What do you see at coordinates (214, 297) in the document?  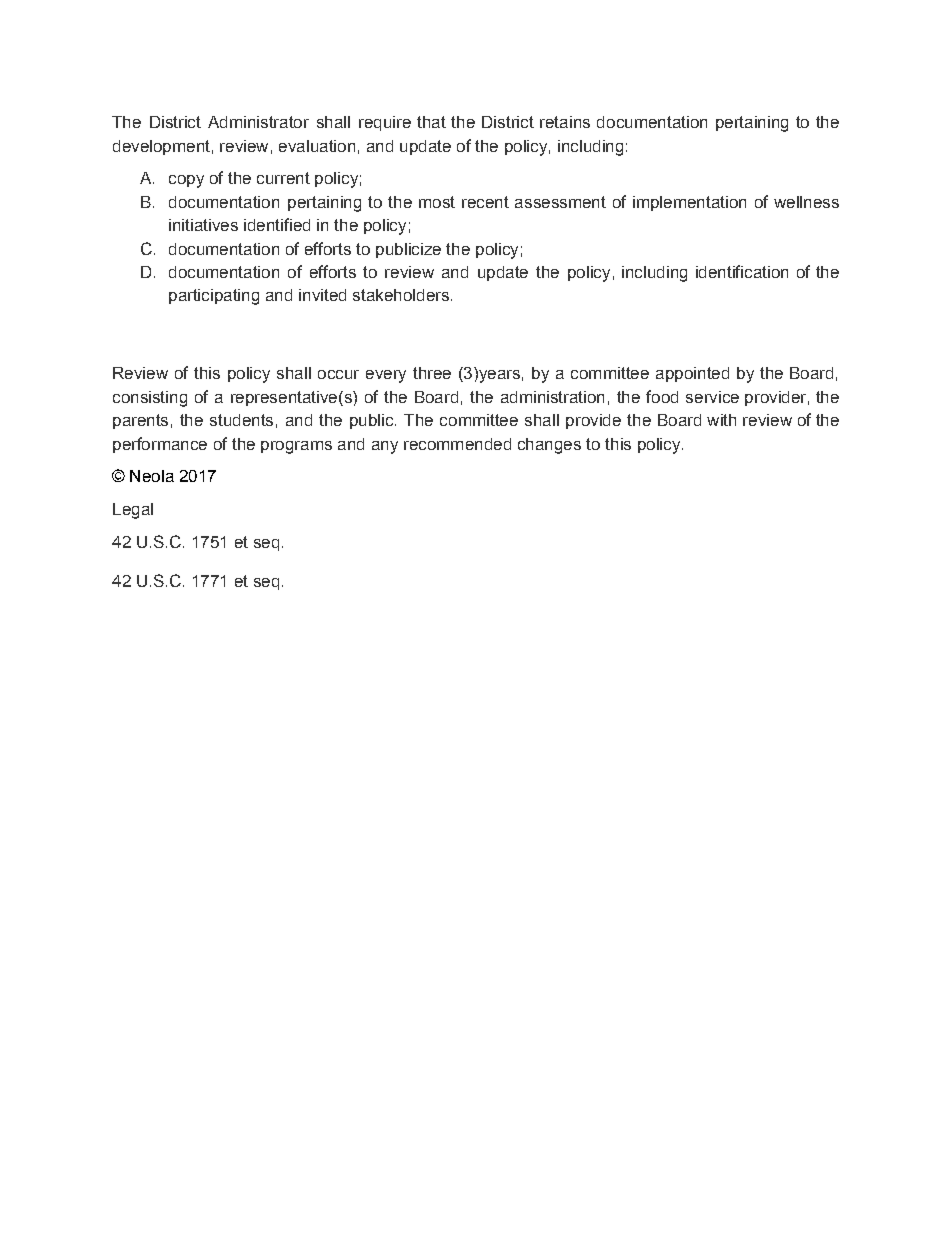 I see `participating` at bounding box center [214, 297].
